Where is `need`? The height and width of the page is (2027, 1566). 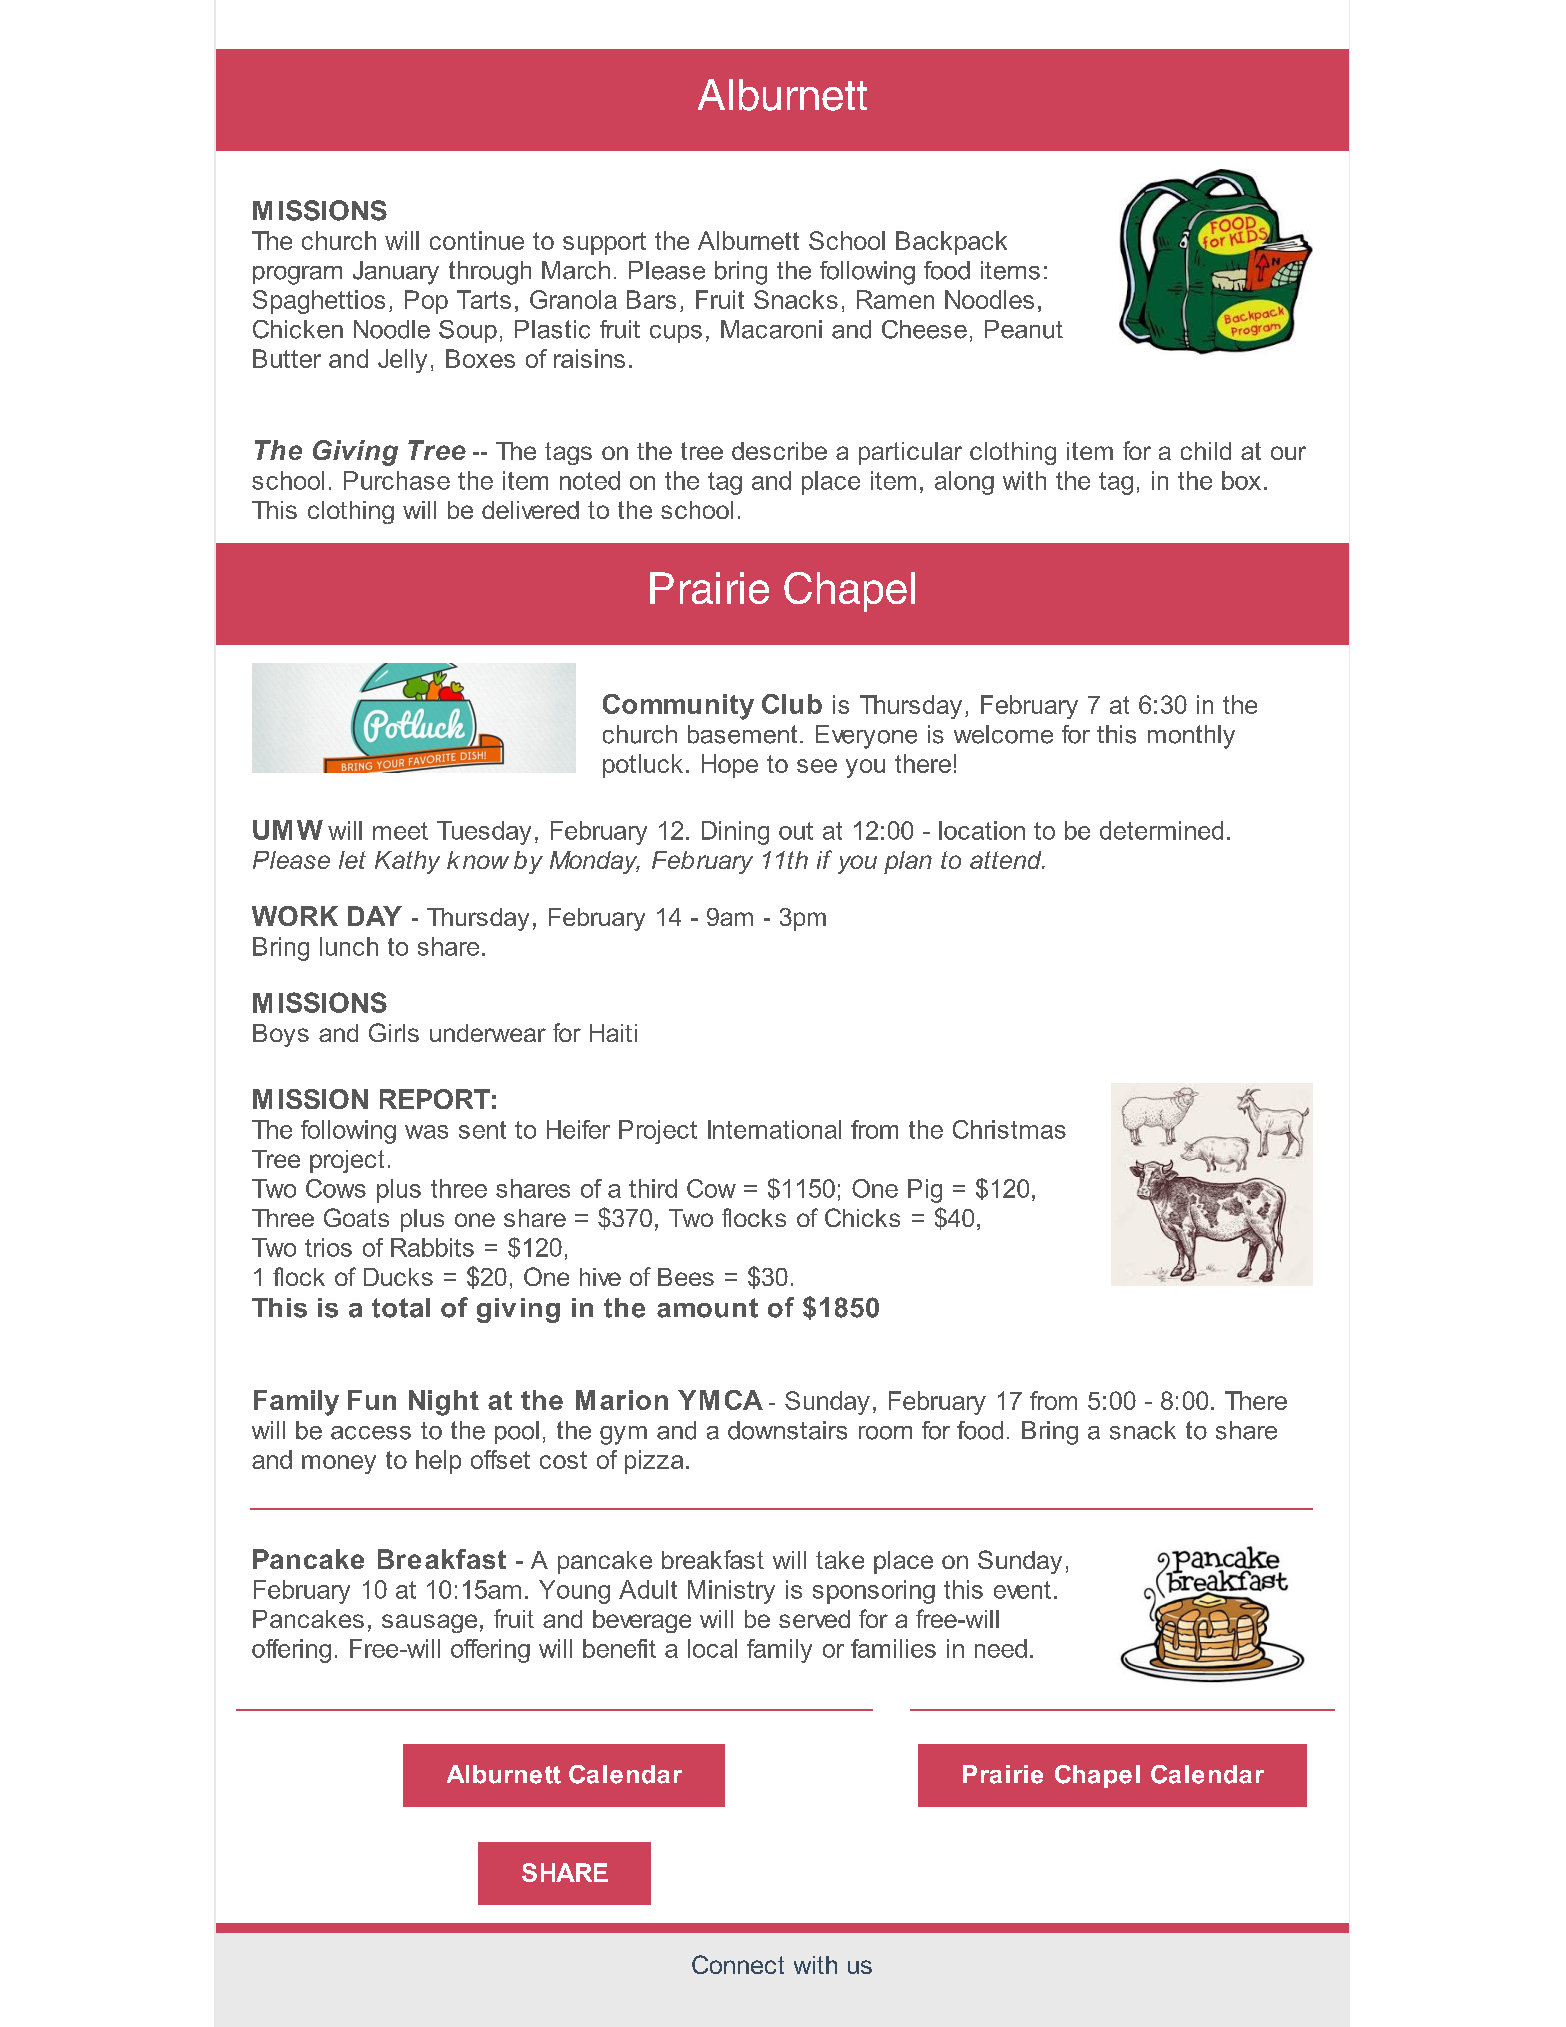 need is located at coordinates (1001, 1648).
